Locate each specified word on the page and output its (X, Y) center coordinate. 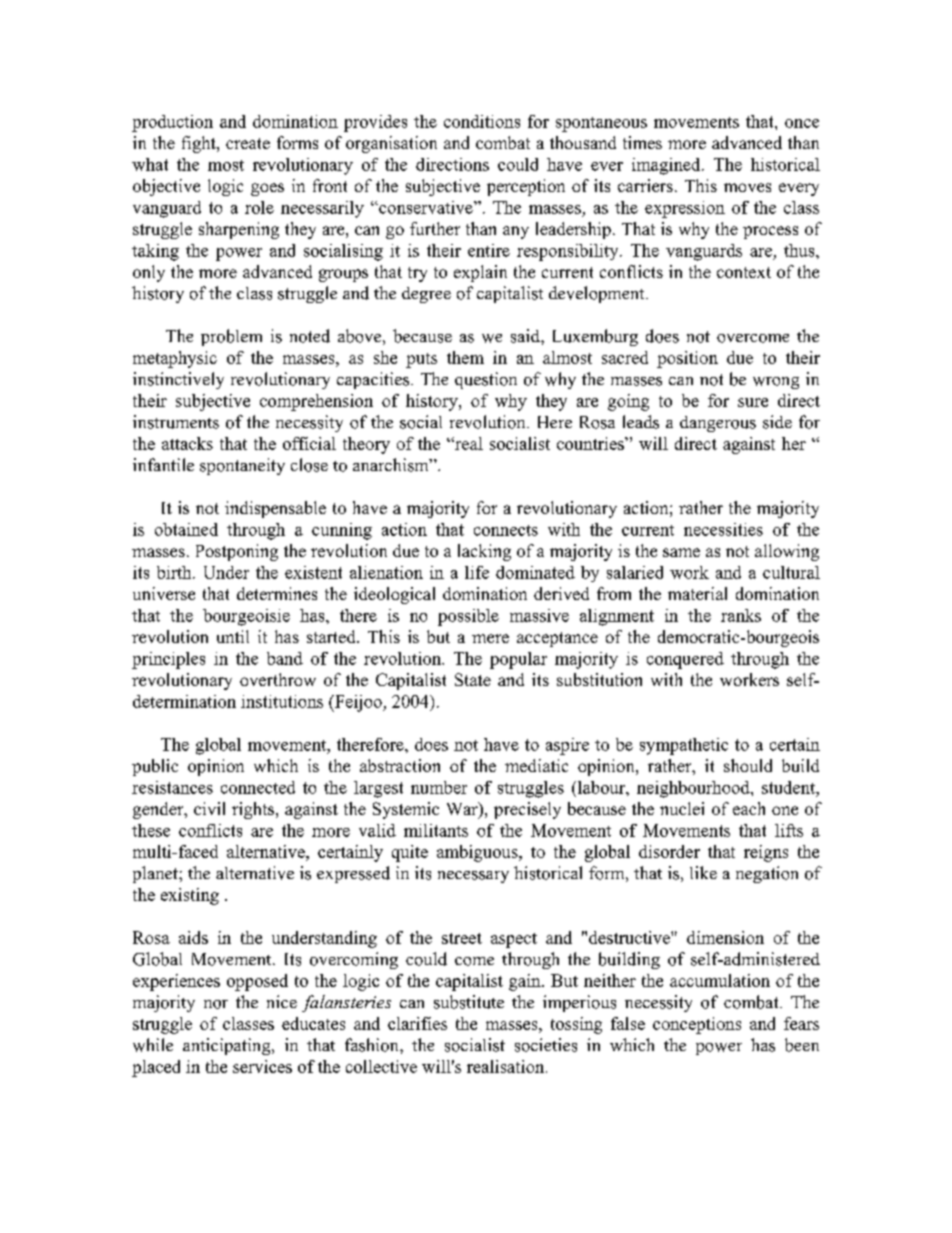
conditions (482, 121)
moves (747, 187)
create (248, 143)
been (802, 1045)
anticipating (228, 1046)
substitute (469, 1002)
